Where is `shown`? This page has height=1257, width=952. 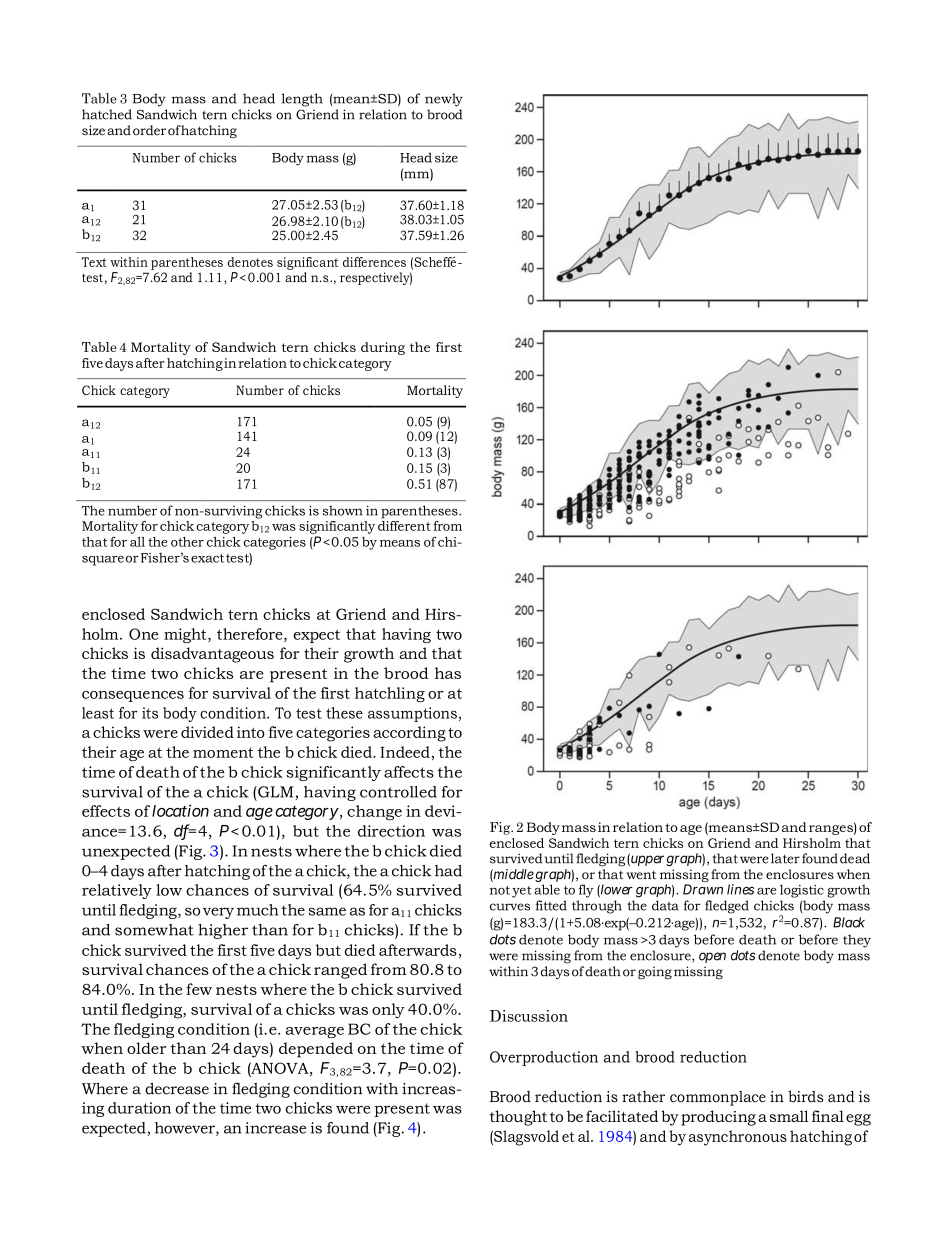 shown is located at coordinates (342, 510).
